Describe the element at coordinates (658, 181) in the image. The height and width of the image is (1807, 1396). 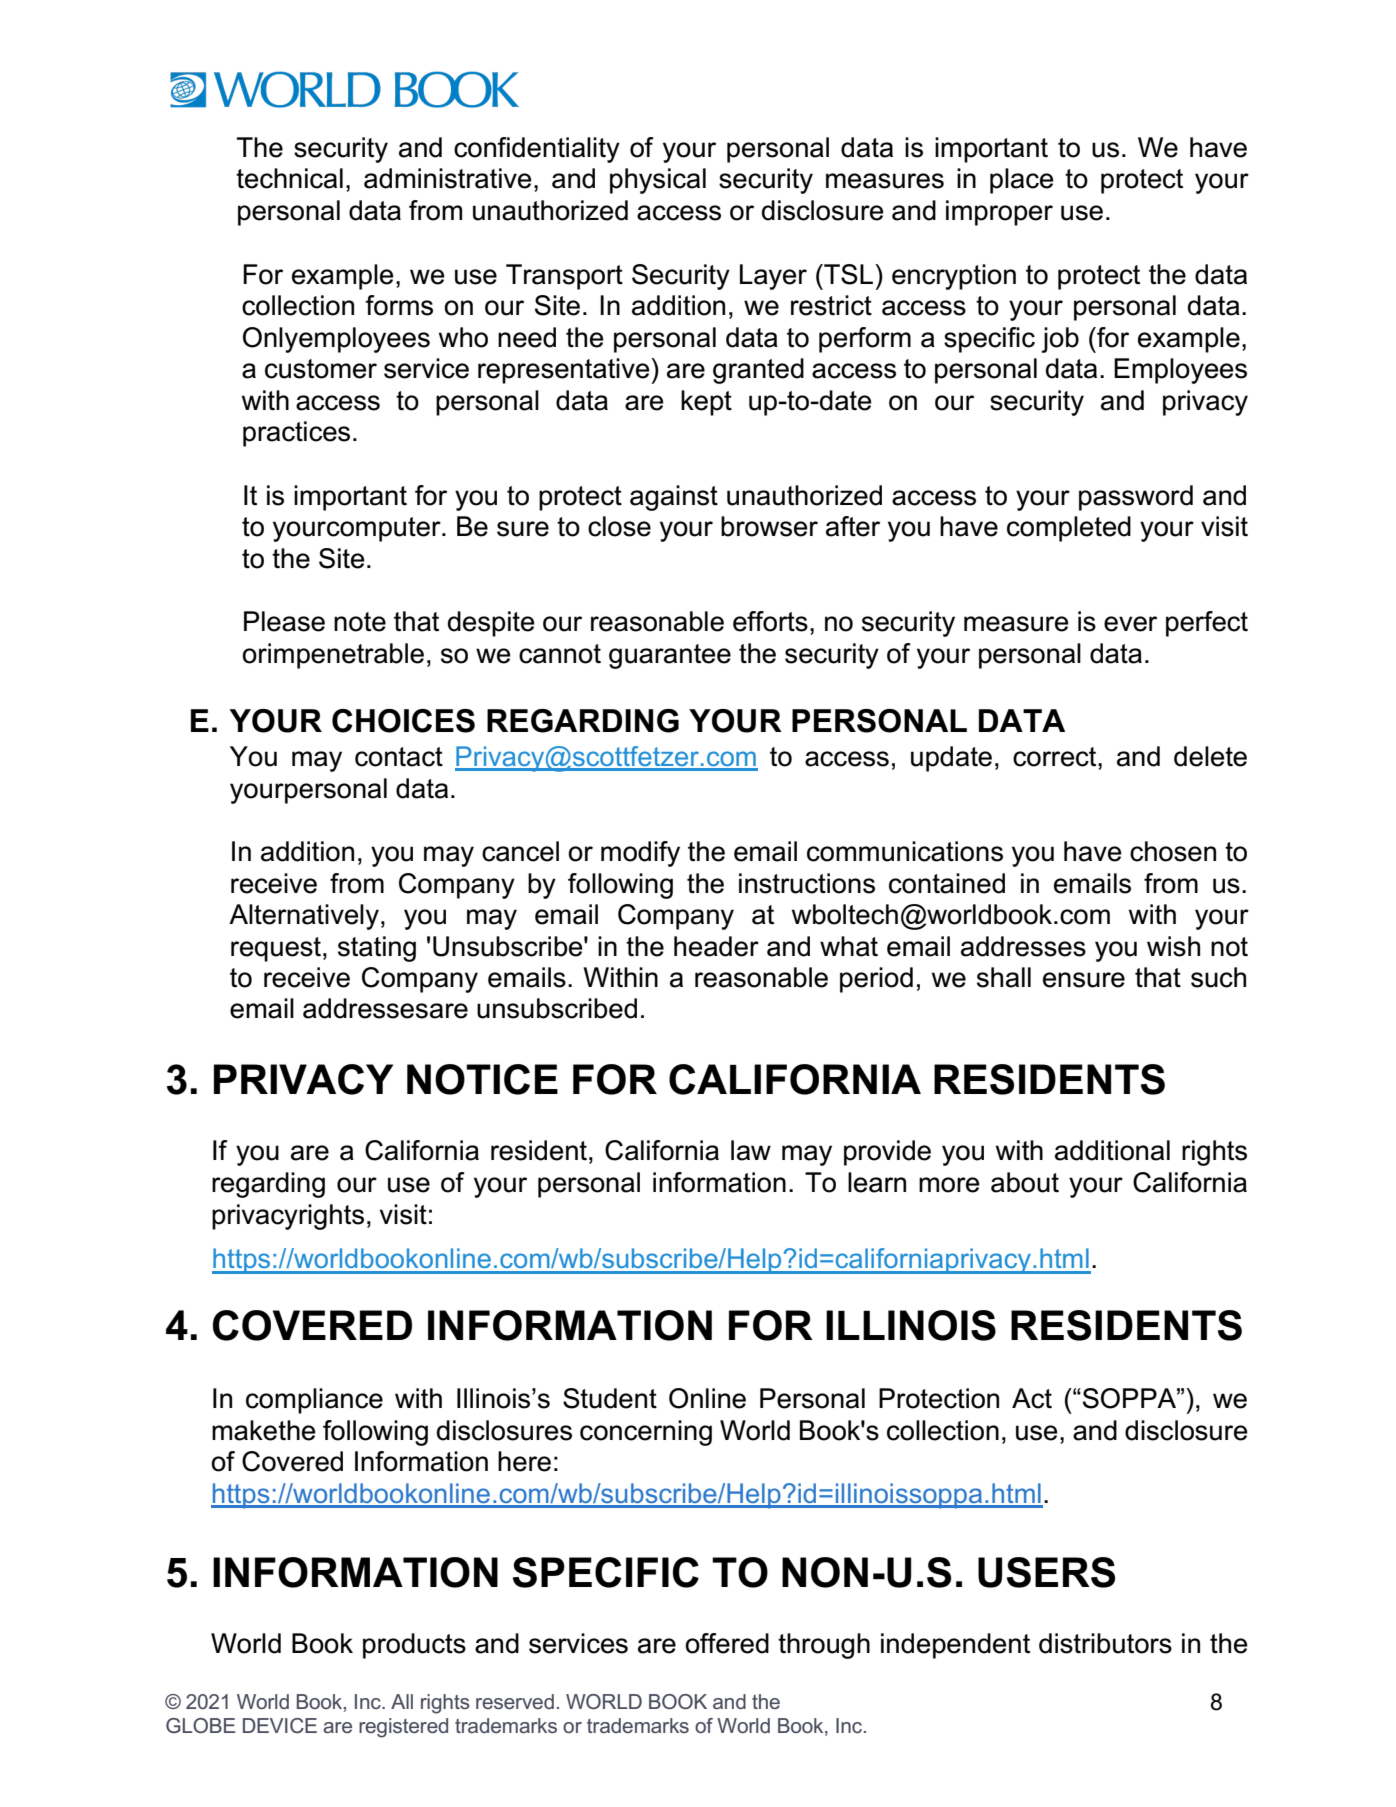
I see `physical` at that location.
